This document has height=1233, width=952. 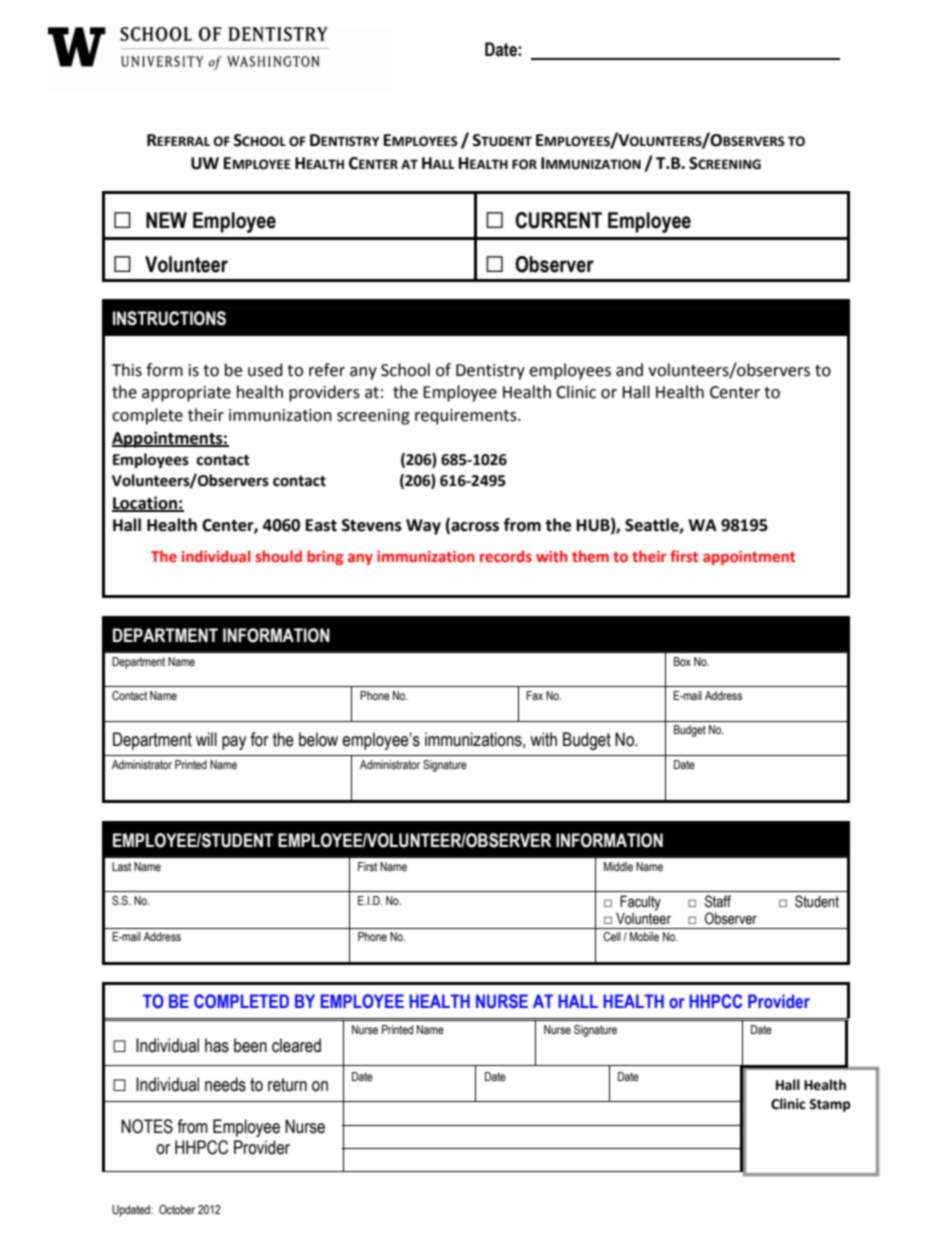 I want to click on October, so click(x=177, y=1209).
